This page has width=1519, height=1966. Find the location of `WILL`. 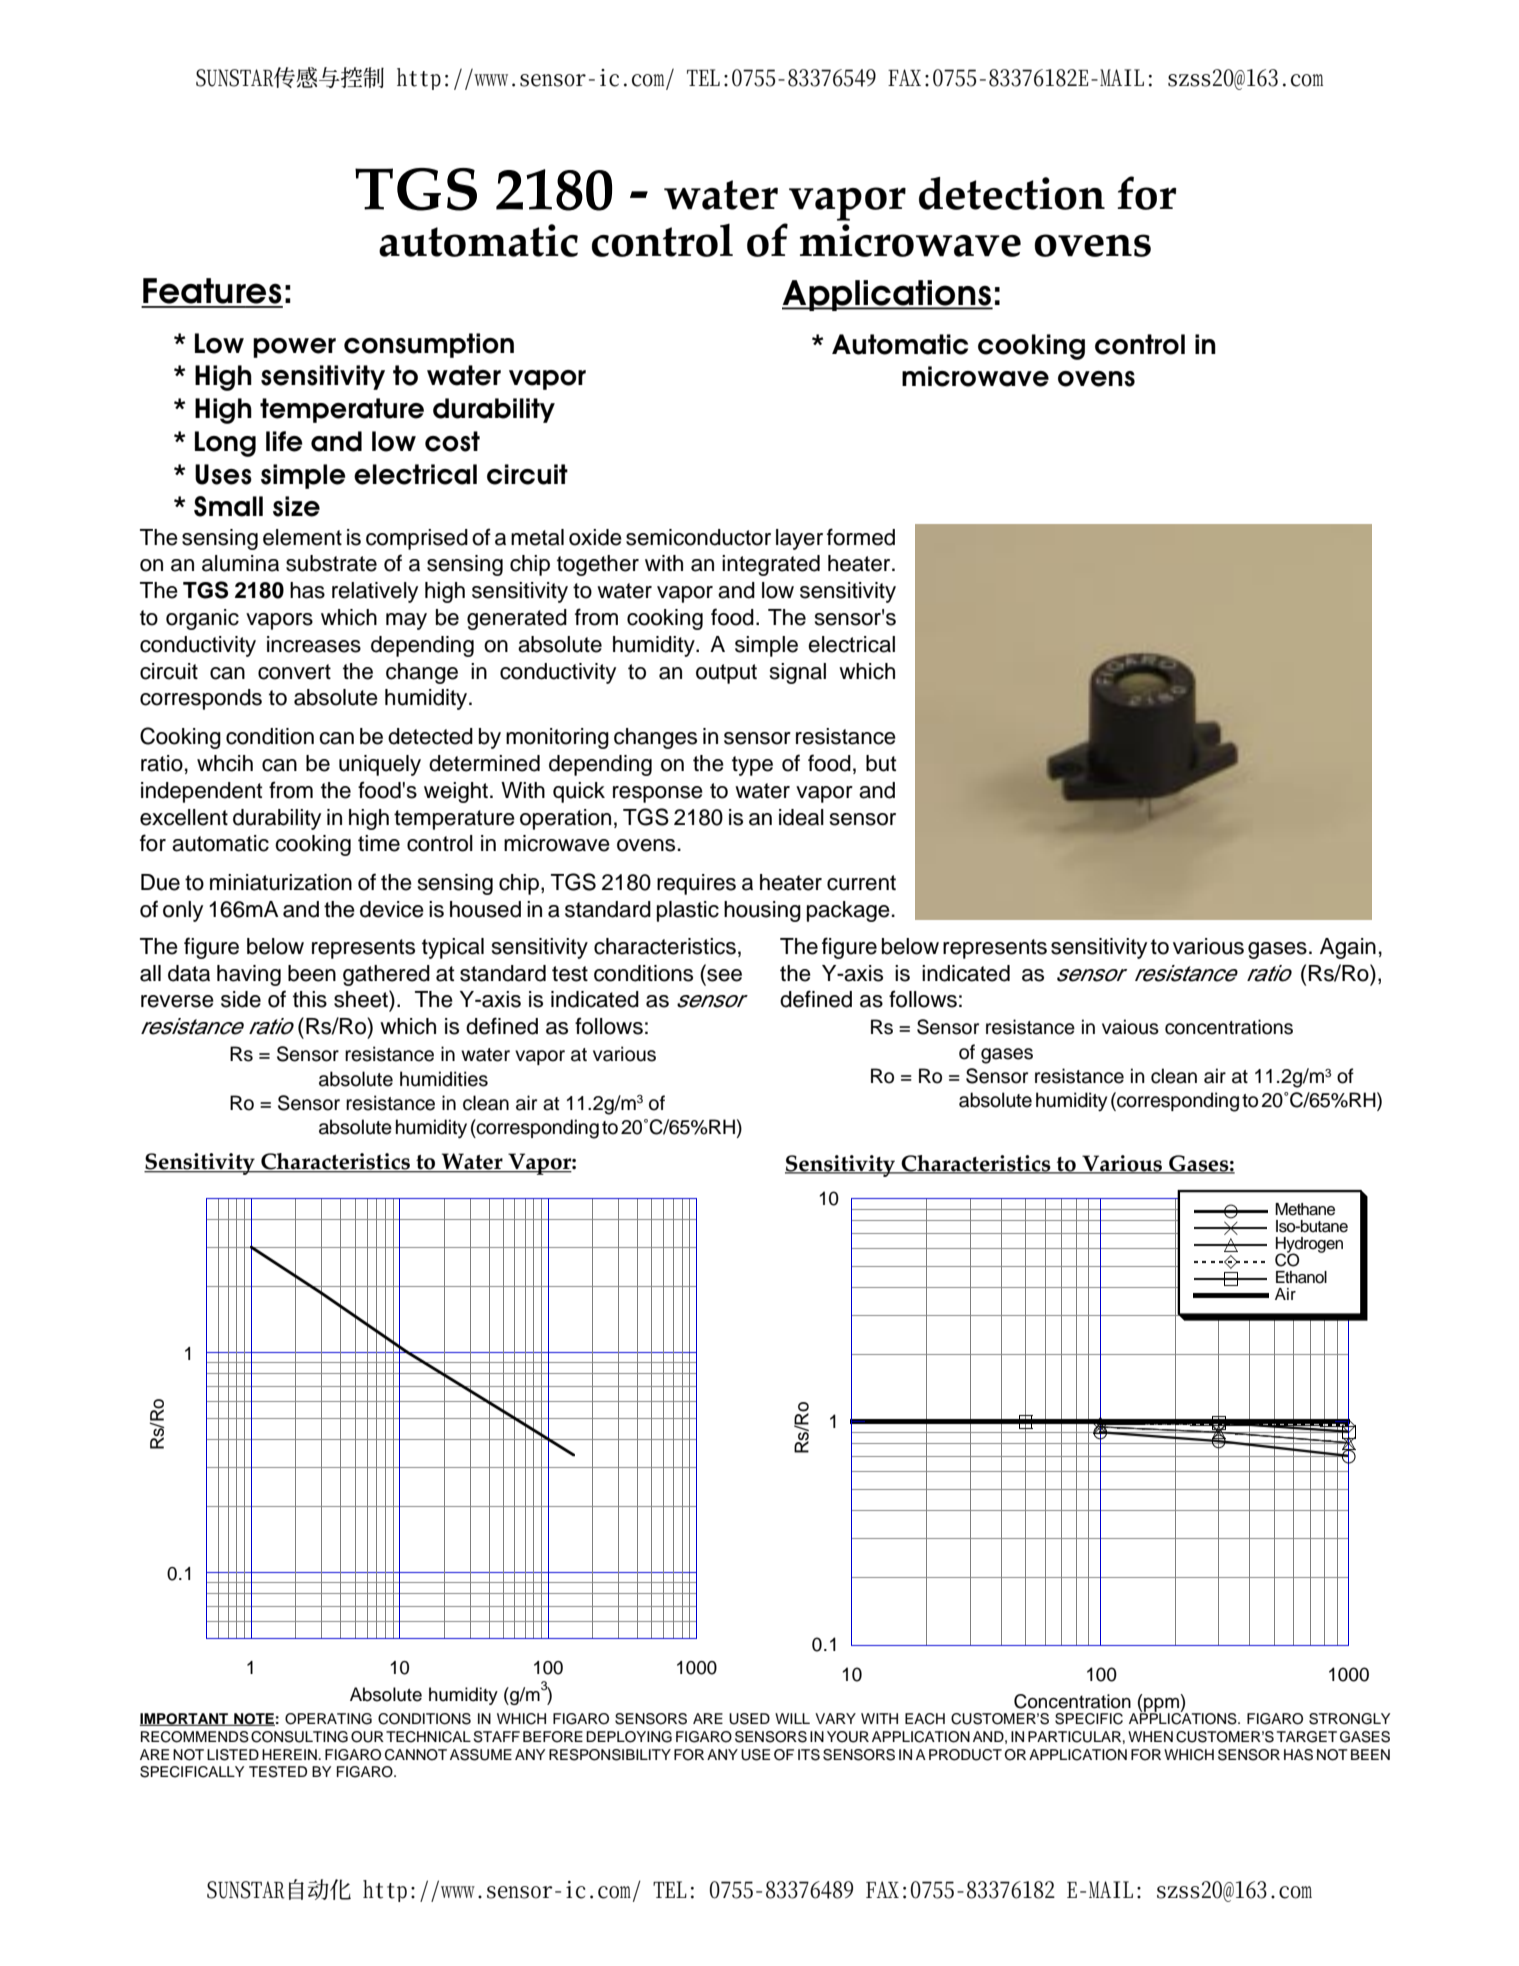

WILL is located at coordinates (792, 1718).
